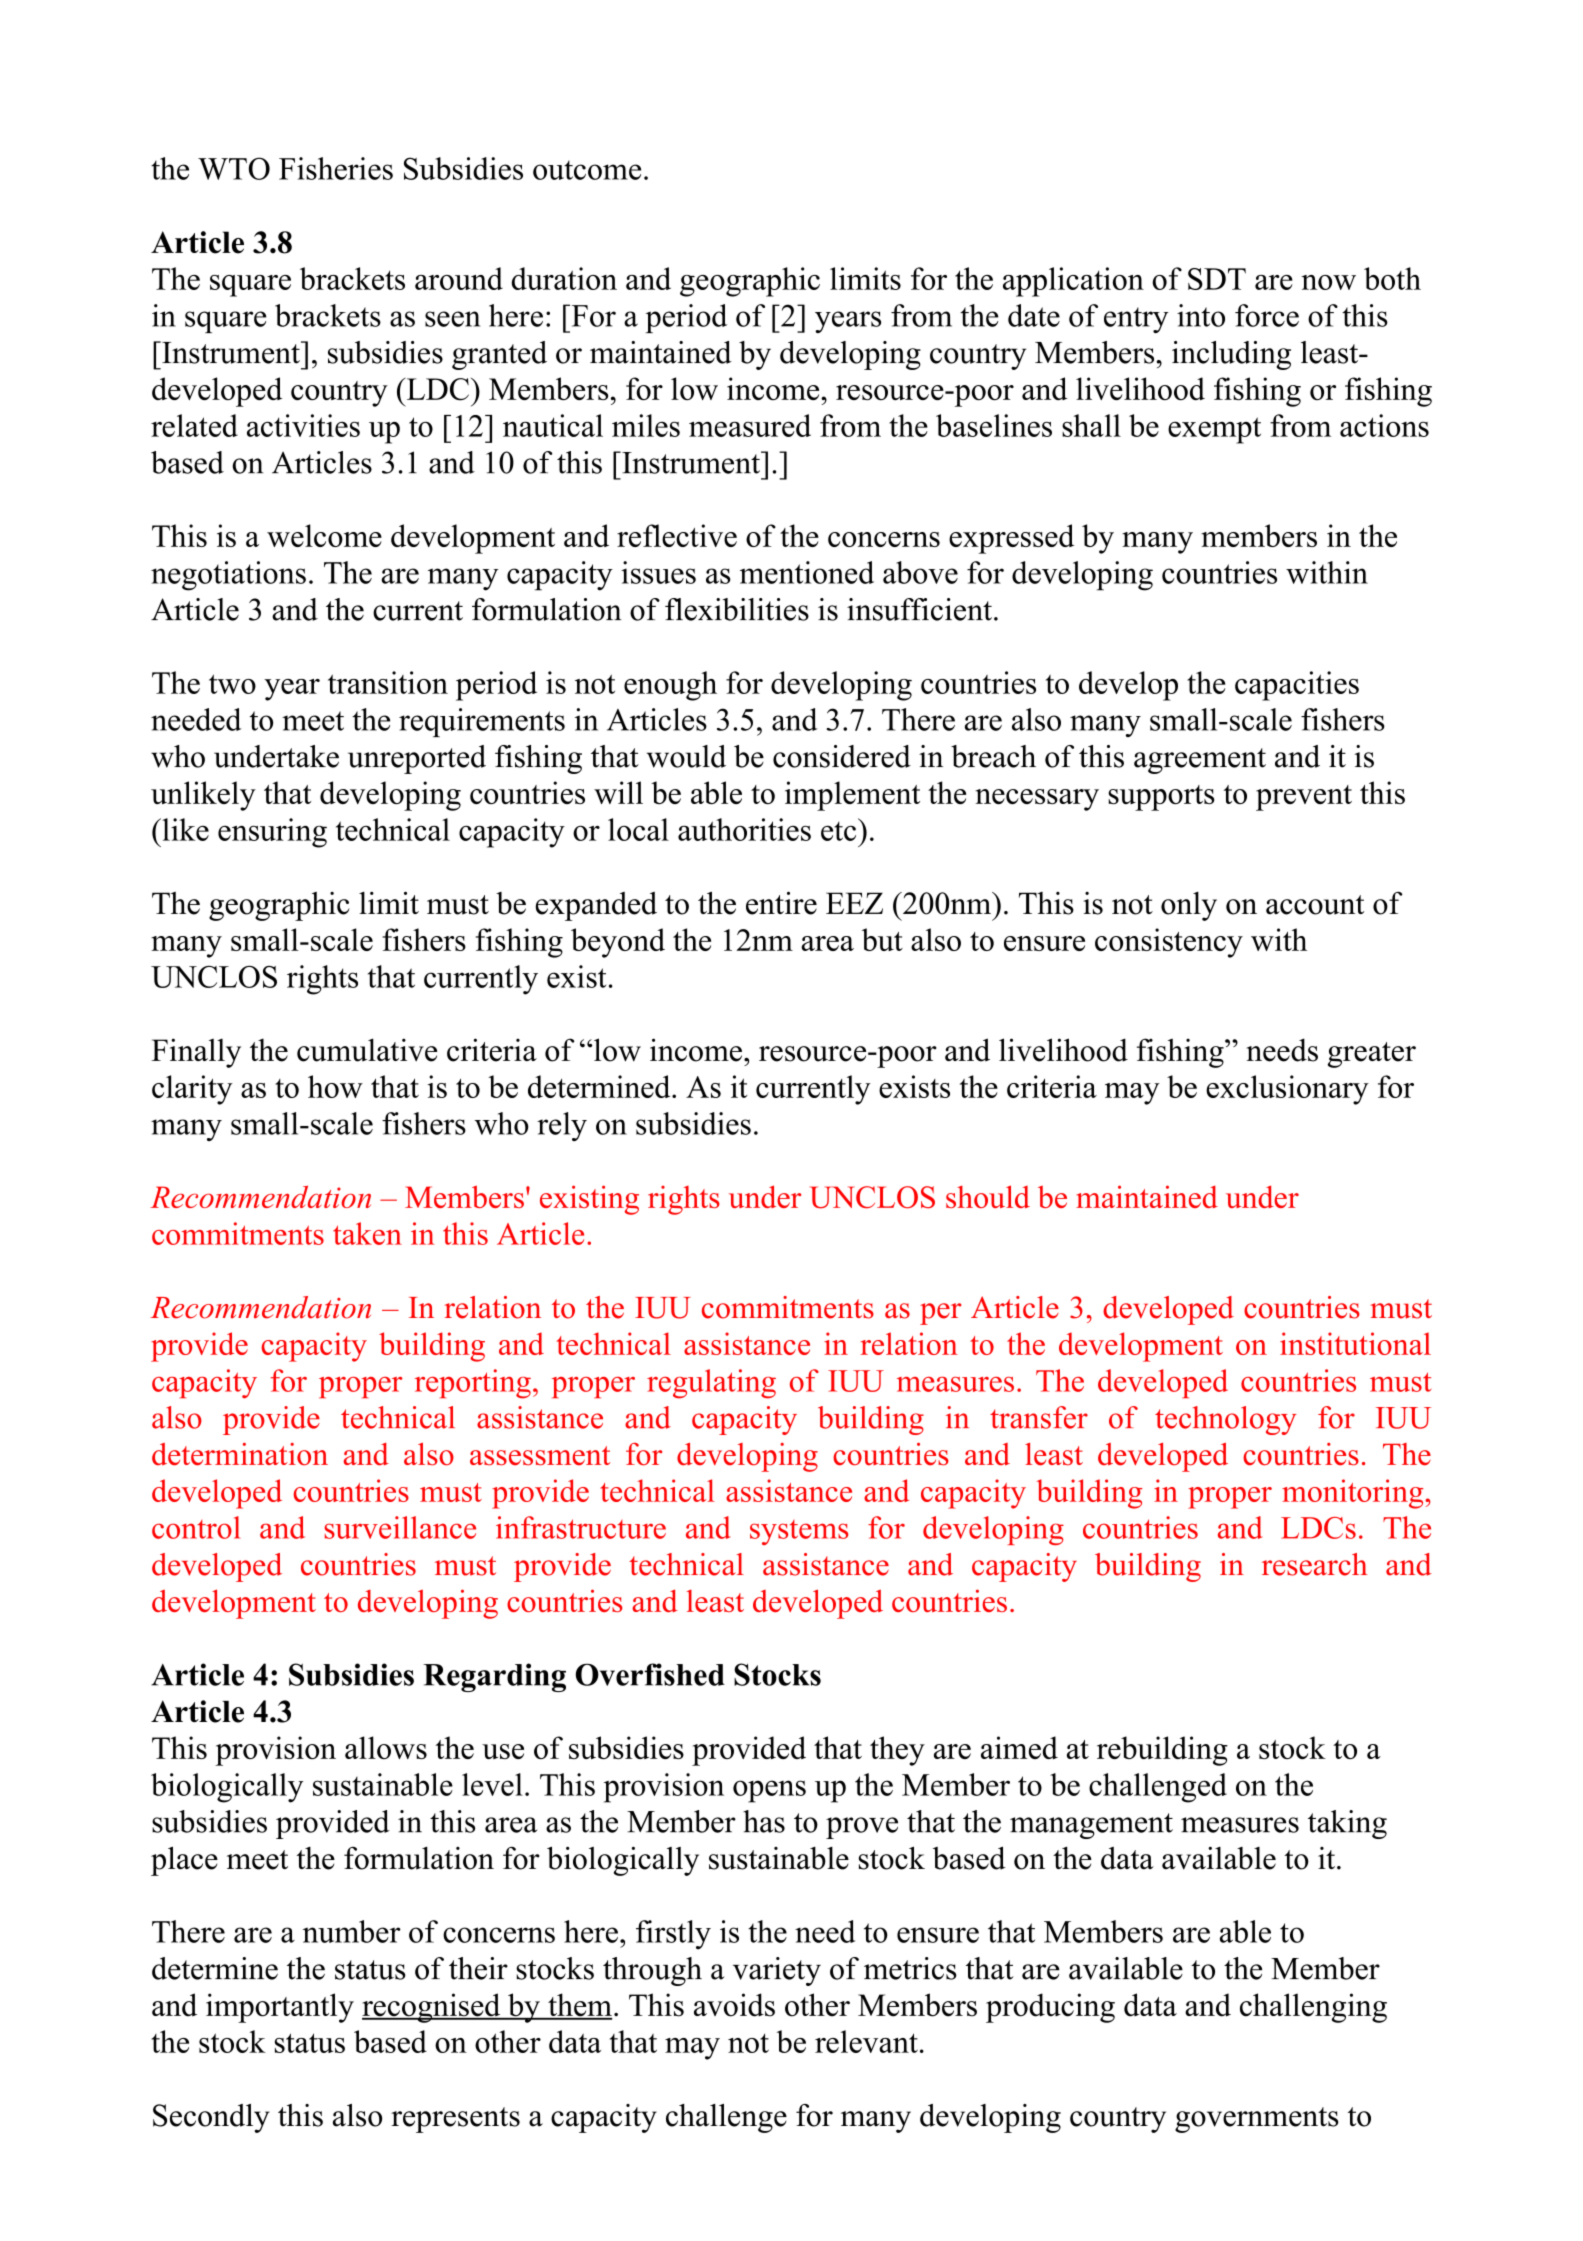 This screenshot has height=2241, width=1583. What do you see at coordinates (1287, 1090) in the screenshot?
I see `exclusionary` at bounding box center [1287, 1090].
